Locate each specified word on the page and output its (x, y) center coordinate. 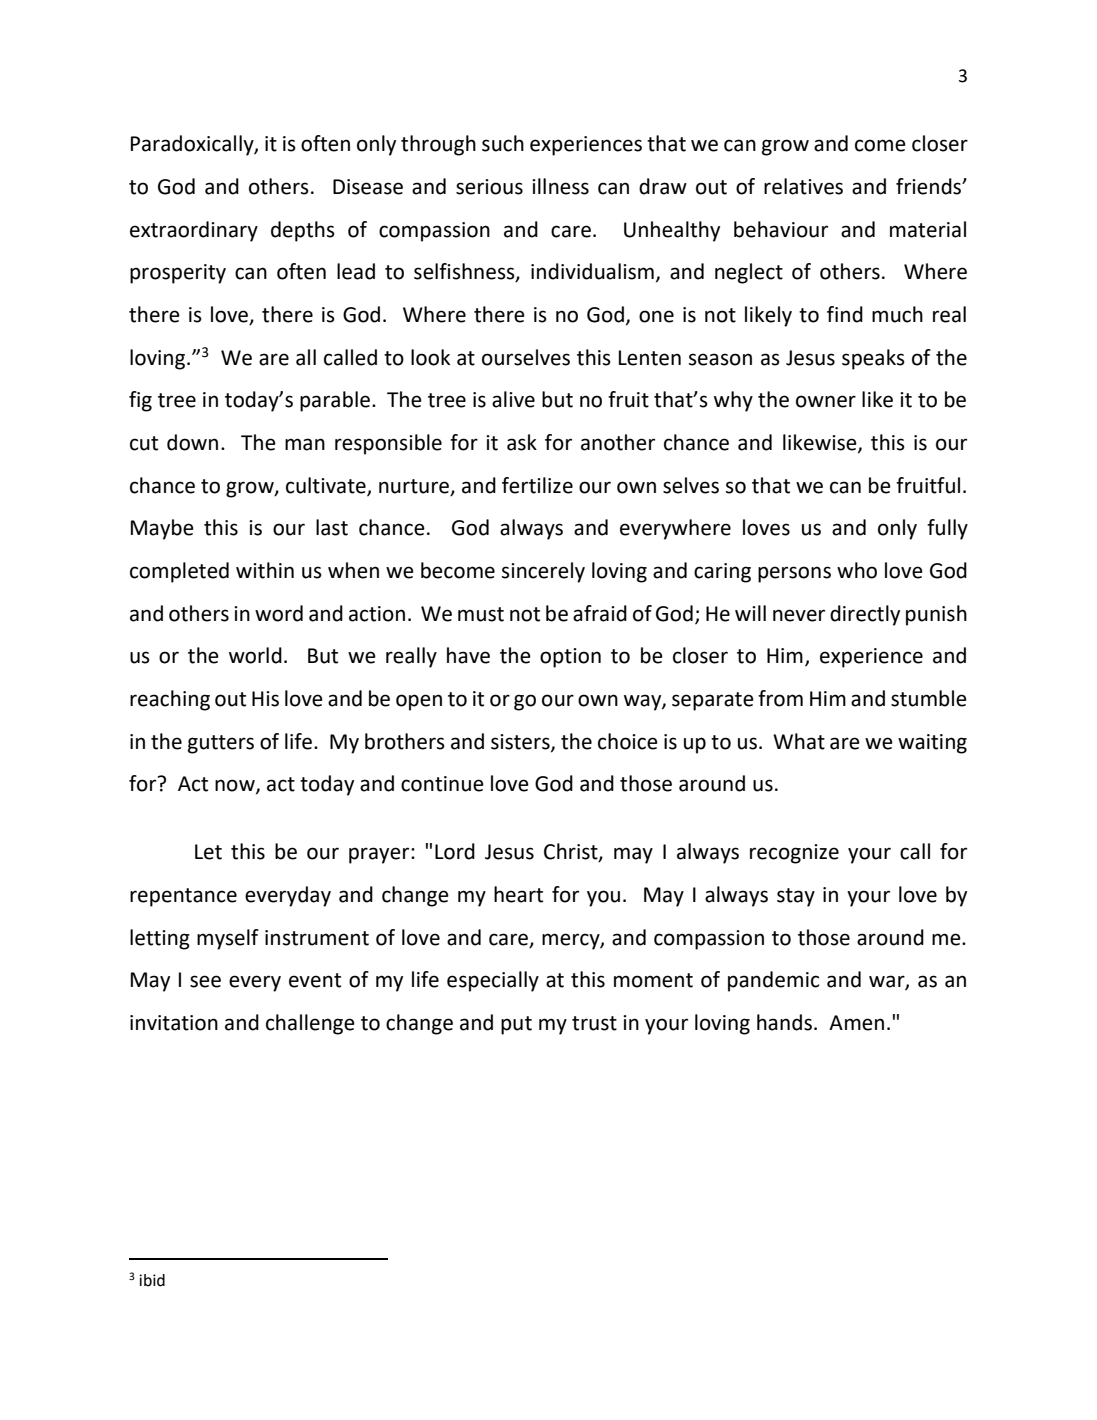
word (279, 613)
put (516, 1025)
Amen (856, 1023)
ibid (152, 1280)
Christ (572, 852)
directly (865, 615)
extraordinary (194, 231)
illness (560, 186)
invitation (174, 1023)
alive (513, 399)
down (192, 442)
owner (826, 401)
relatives (803, 186)
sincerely (543, 572)
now (236, 786)
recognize (794, 854)
